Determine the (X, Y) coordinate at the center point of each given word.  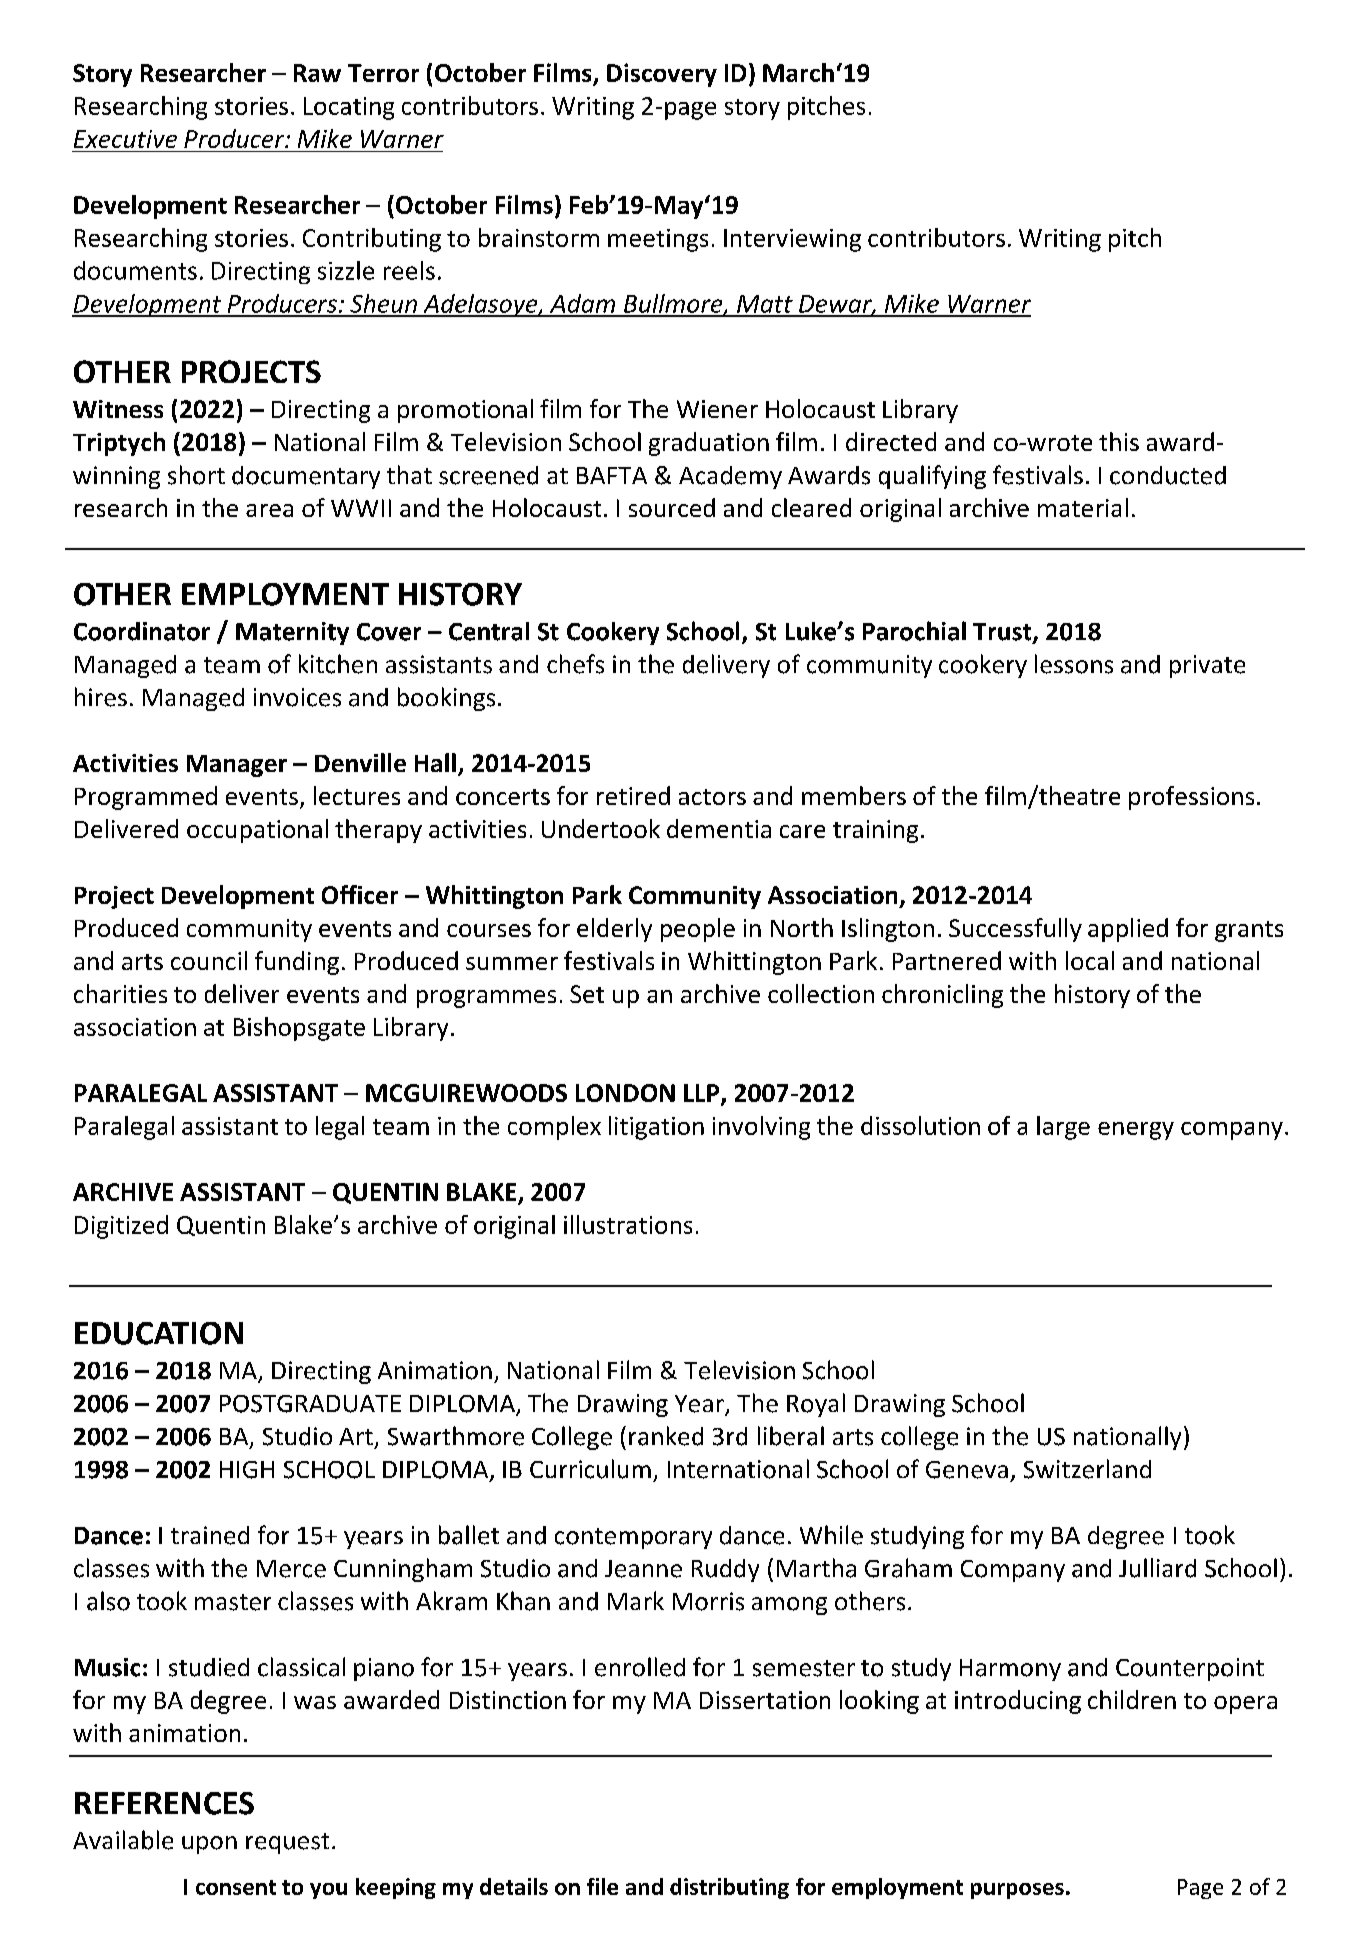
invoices (297, 697)
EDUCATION (159, 1333)
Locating (349, 108)
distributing (729, 1888)
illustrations (628, 1224)
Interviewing (792, 240)
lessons (1074, 664)
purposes (1017, 1891)
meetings (658, 240)
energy (1136, 1131)
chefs (575, 664)
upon (209, 1845)
